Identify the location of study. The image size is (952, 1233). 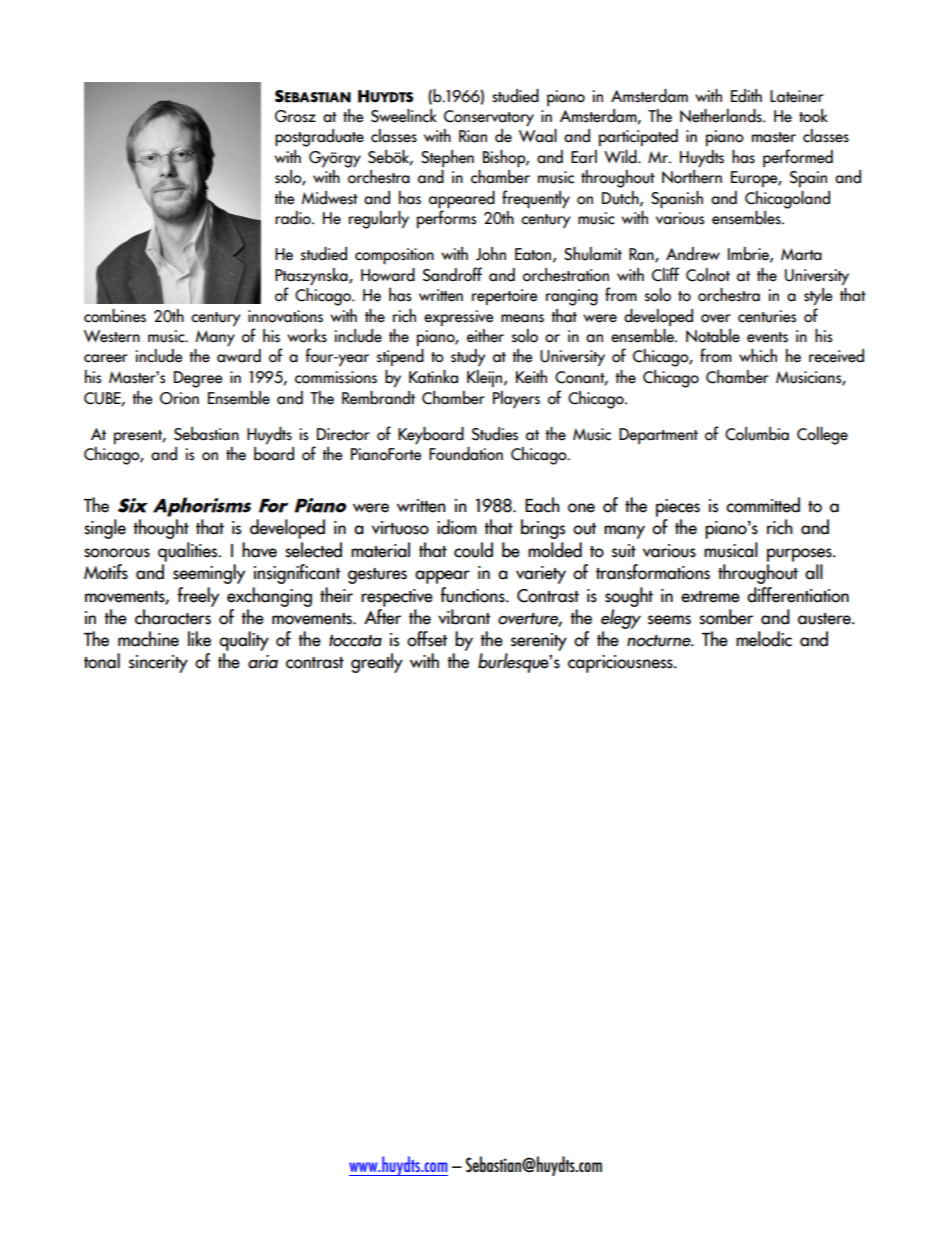
(468, 358).
